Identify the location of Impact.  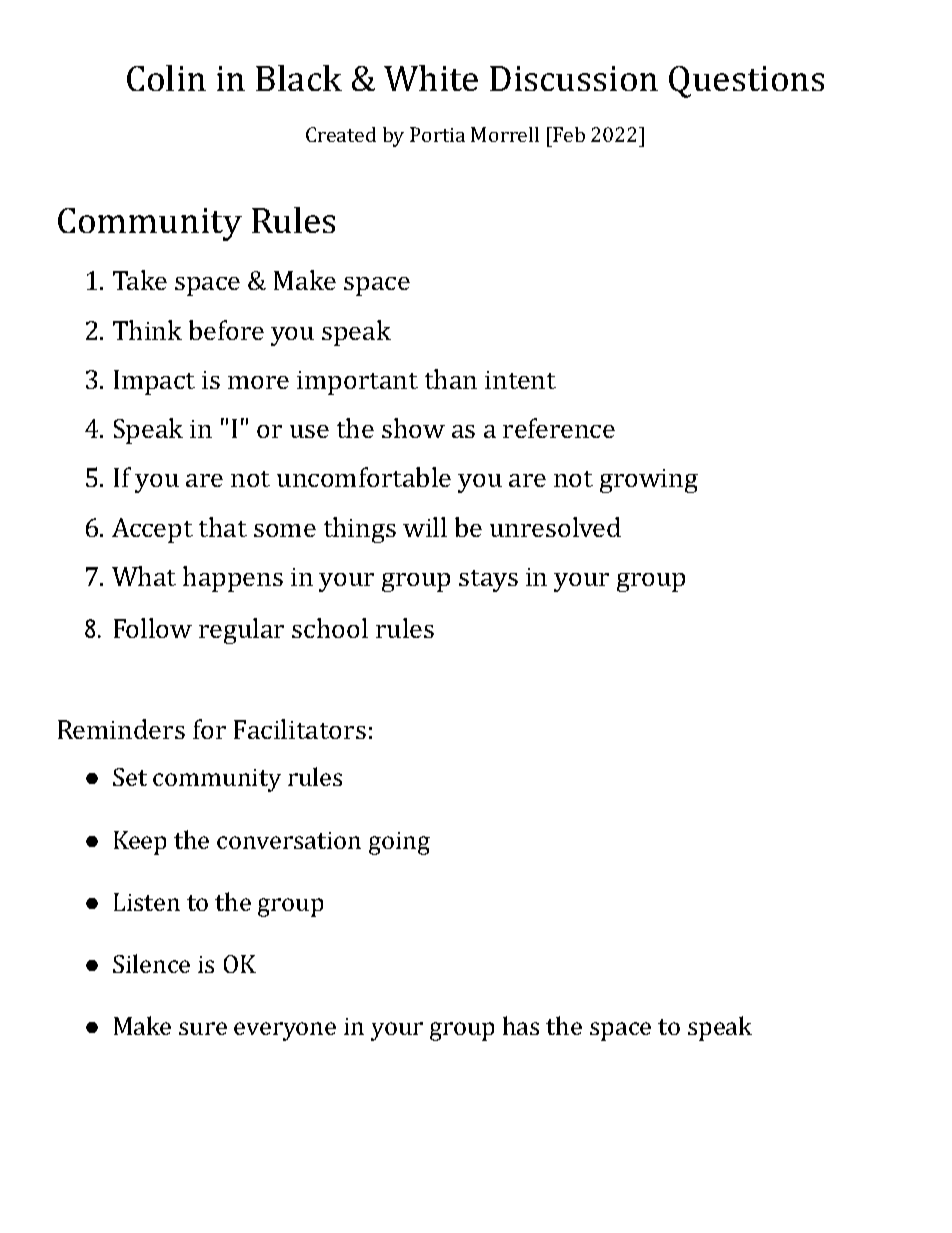
(154, 382).
